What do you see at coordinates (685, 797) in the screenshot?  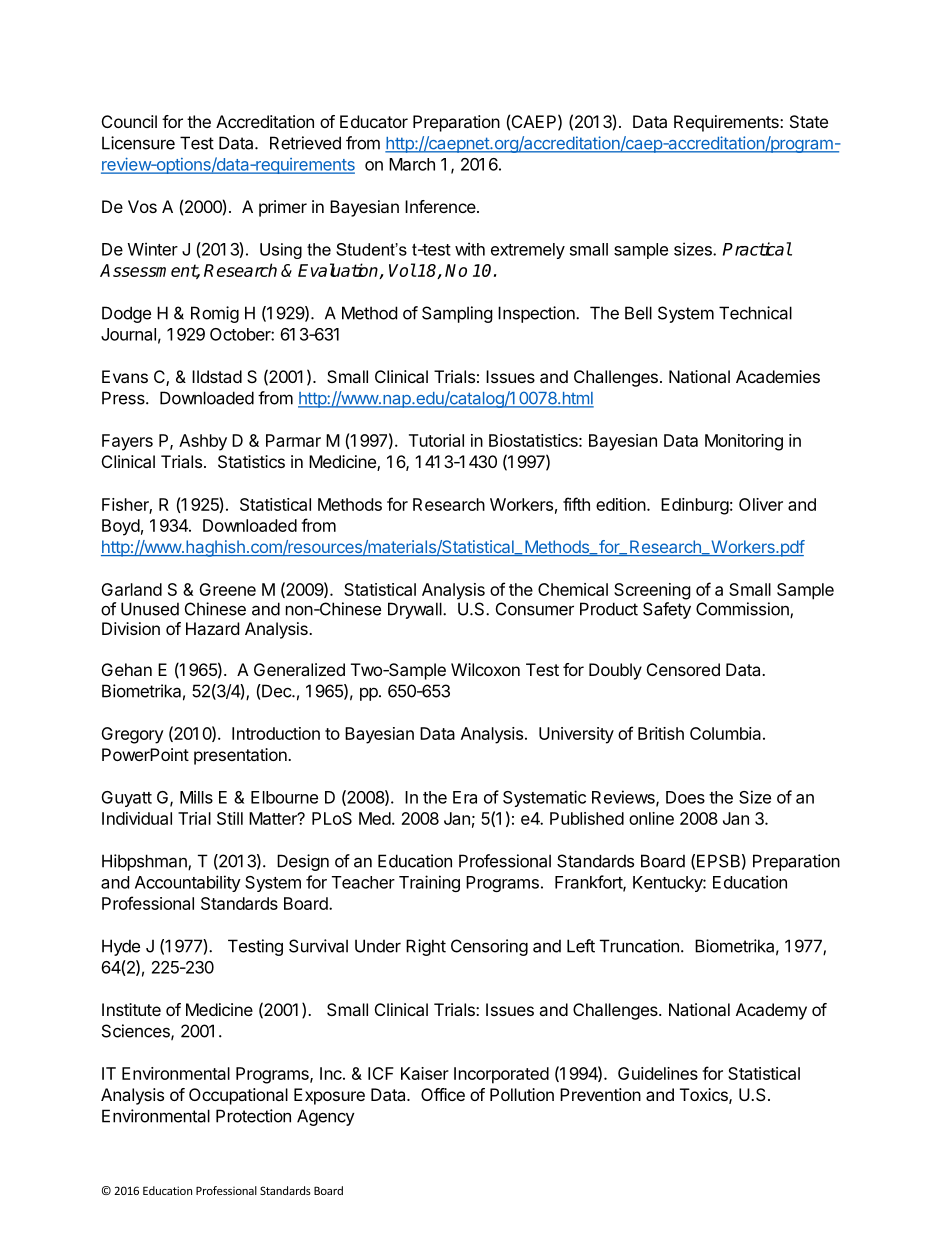 I see `Does` at bounding box center [685, 797].
